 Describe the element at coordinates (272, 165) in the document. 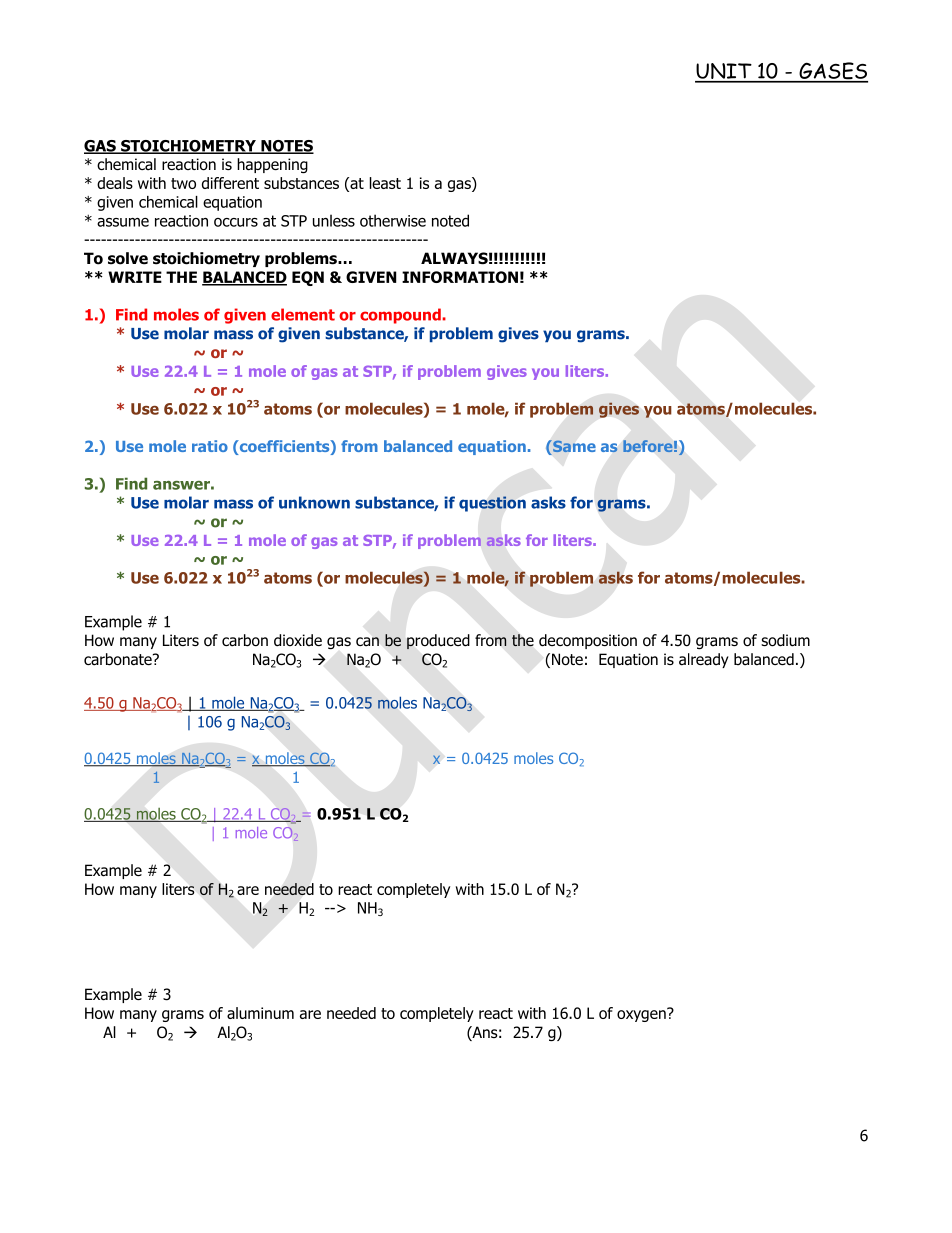

I see `happening` at that location.
